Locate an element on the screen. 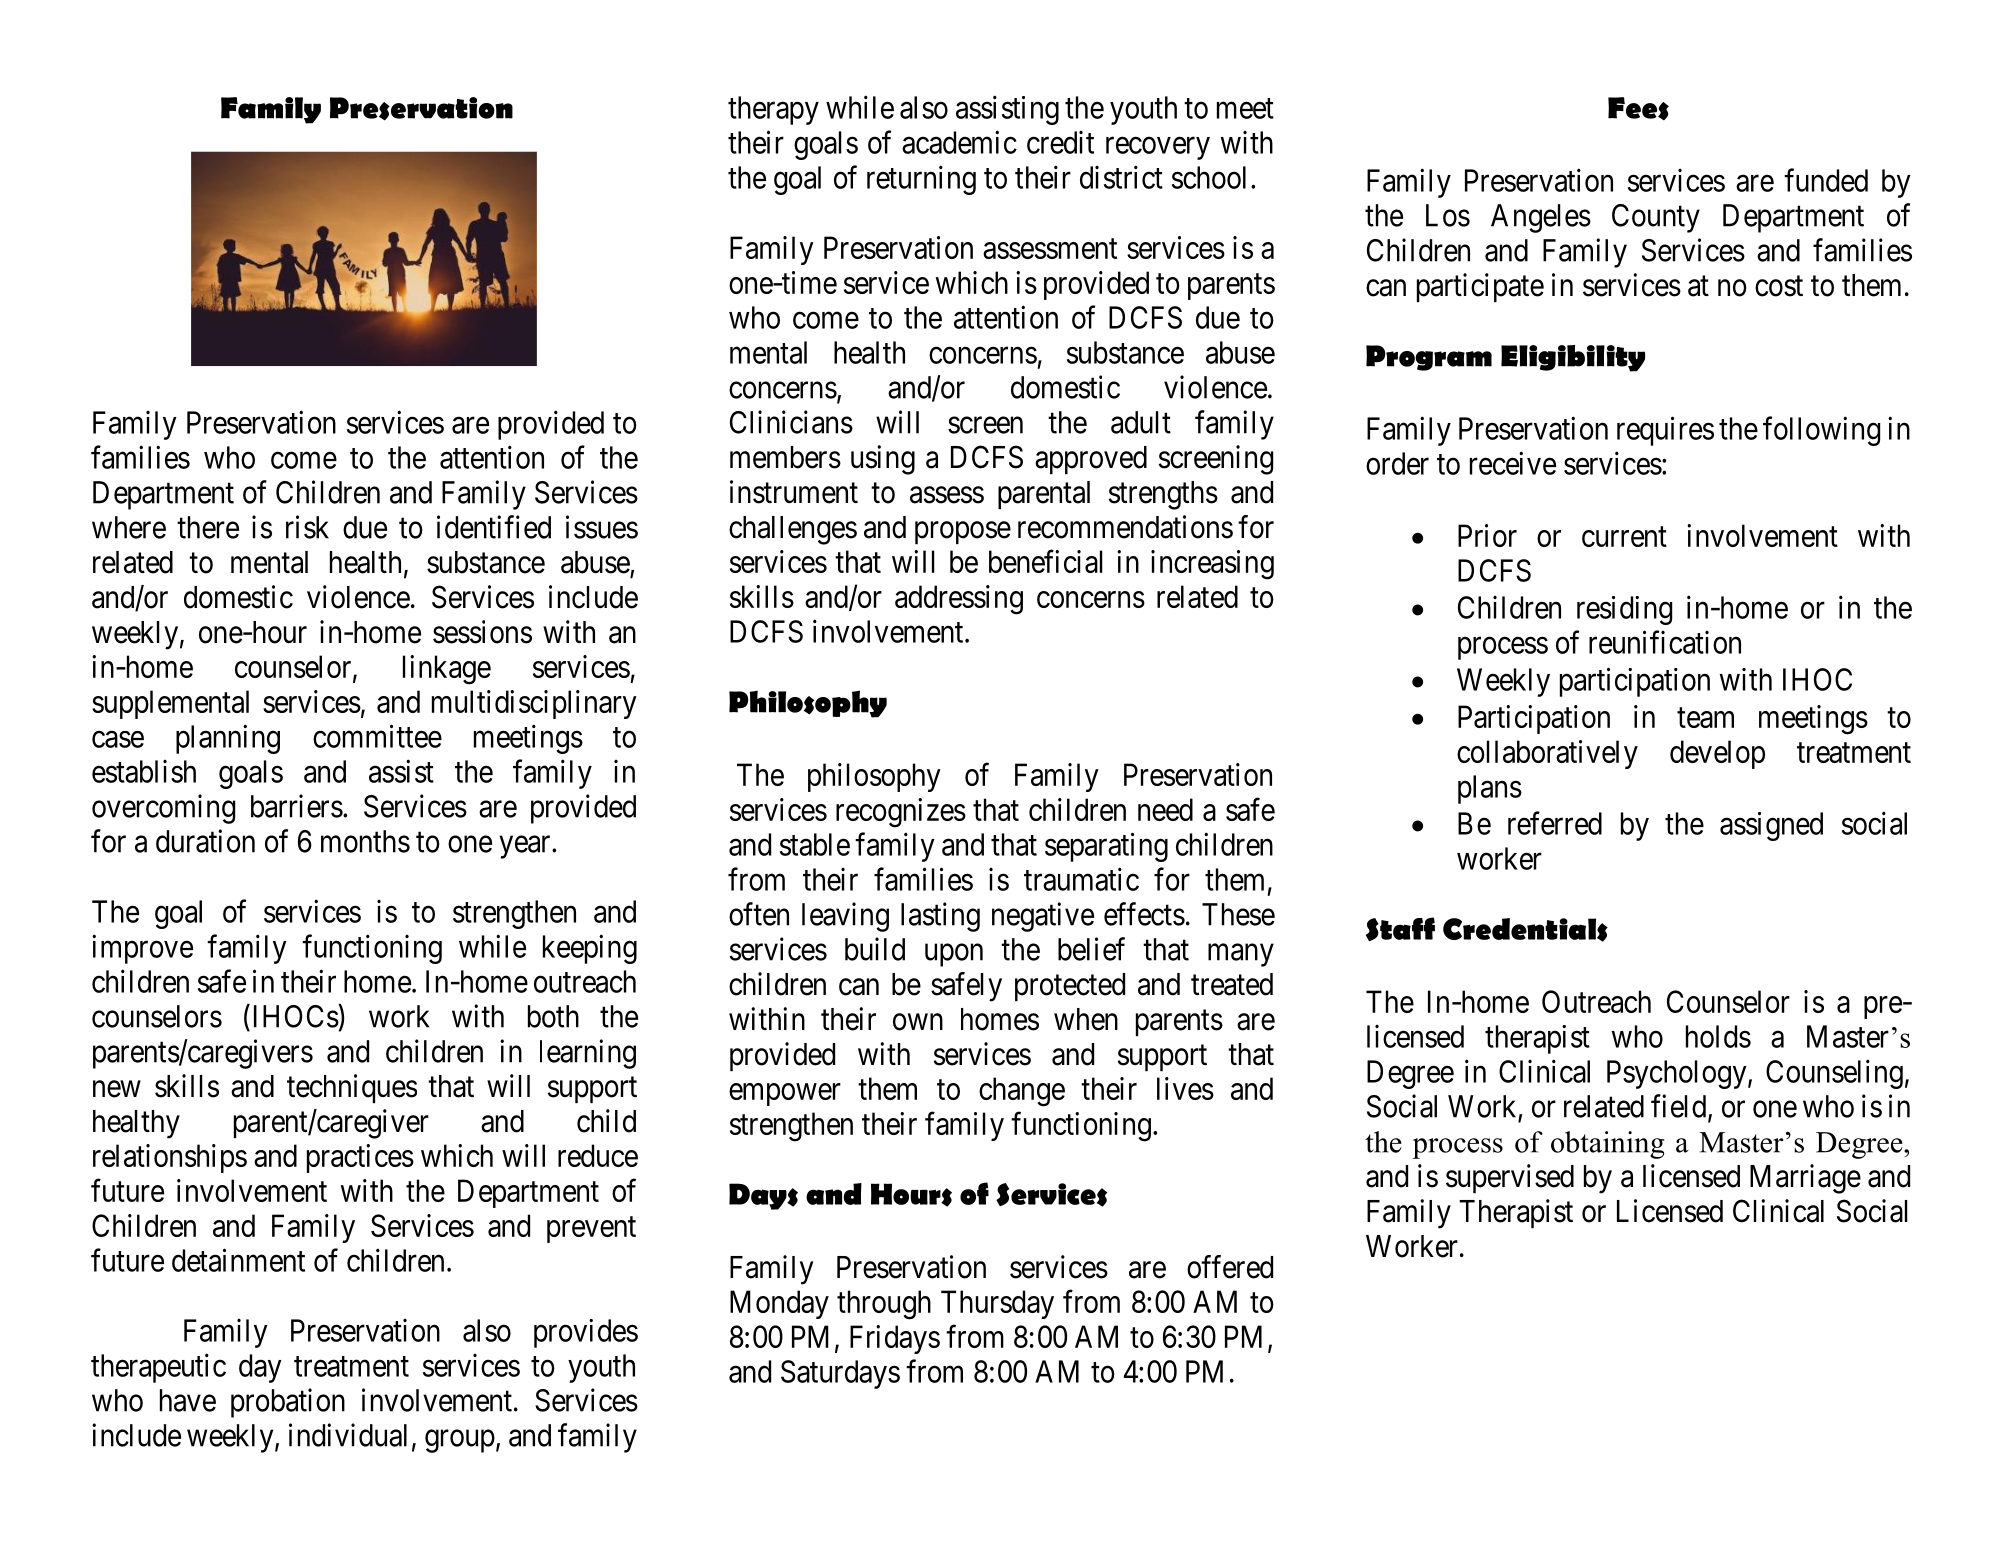 The image size is (2002, 1547). therapy is located at coordinates (773, 110).
